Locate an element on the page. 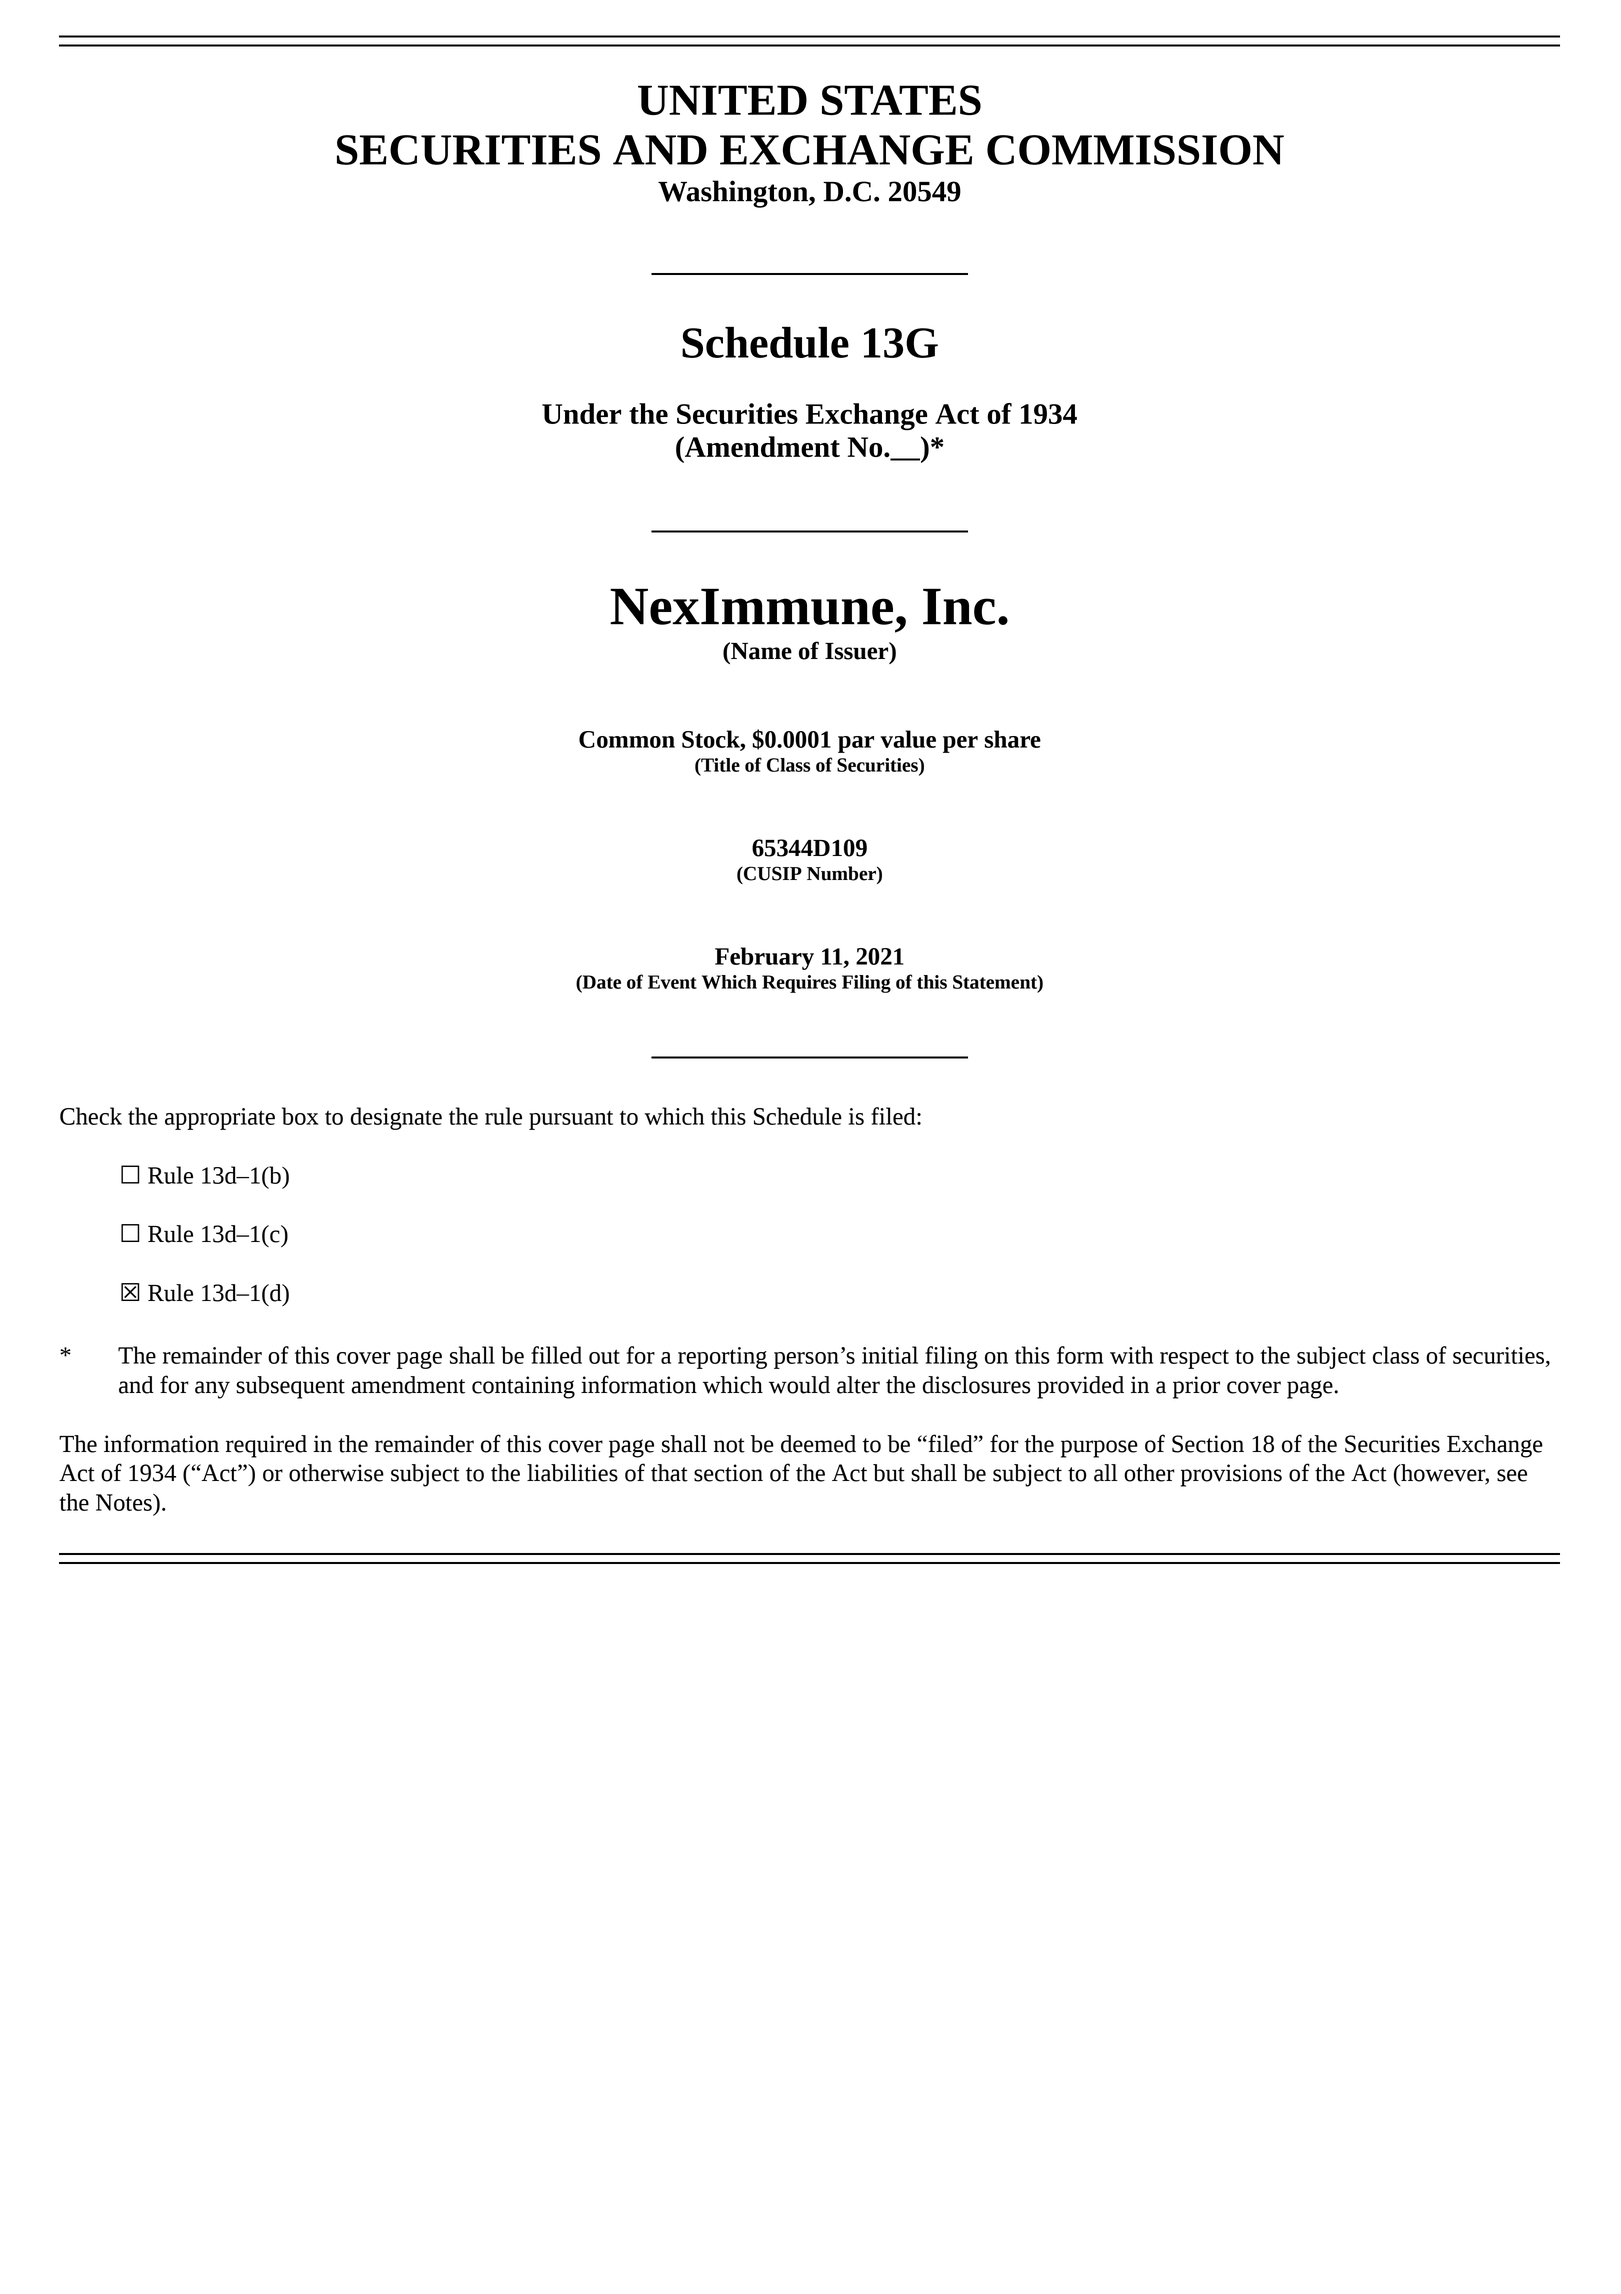 The width and height of the image is (1621, 2294). Common is located at coordinates (627, 739).
